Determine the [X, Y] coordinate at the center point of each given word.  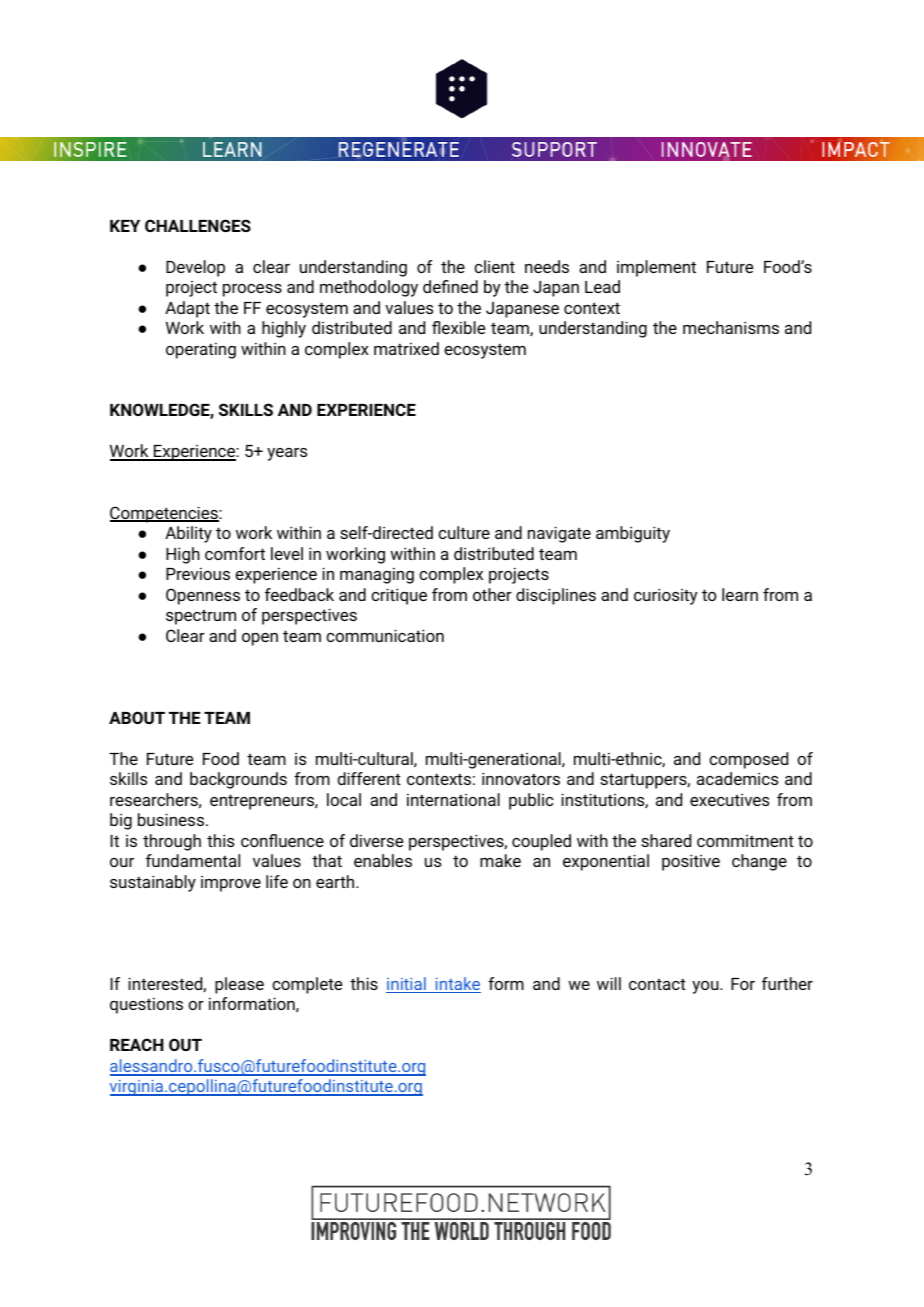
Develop [195, 268]
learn [740, 594]
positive [691, 862]
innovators [521, 778]
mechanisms [731, 327]
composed [748, 760]
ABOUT [137, 717]
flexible [458, 327]
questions [146, 1005]
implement [656, 268]
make [500, 860]
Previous [198, 573]
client [494, 266]
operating [201, 350]
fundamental [193, 860]
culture [464, 532]
